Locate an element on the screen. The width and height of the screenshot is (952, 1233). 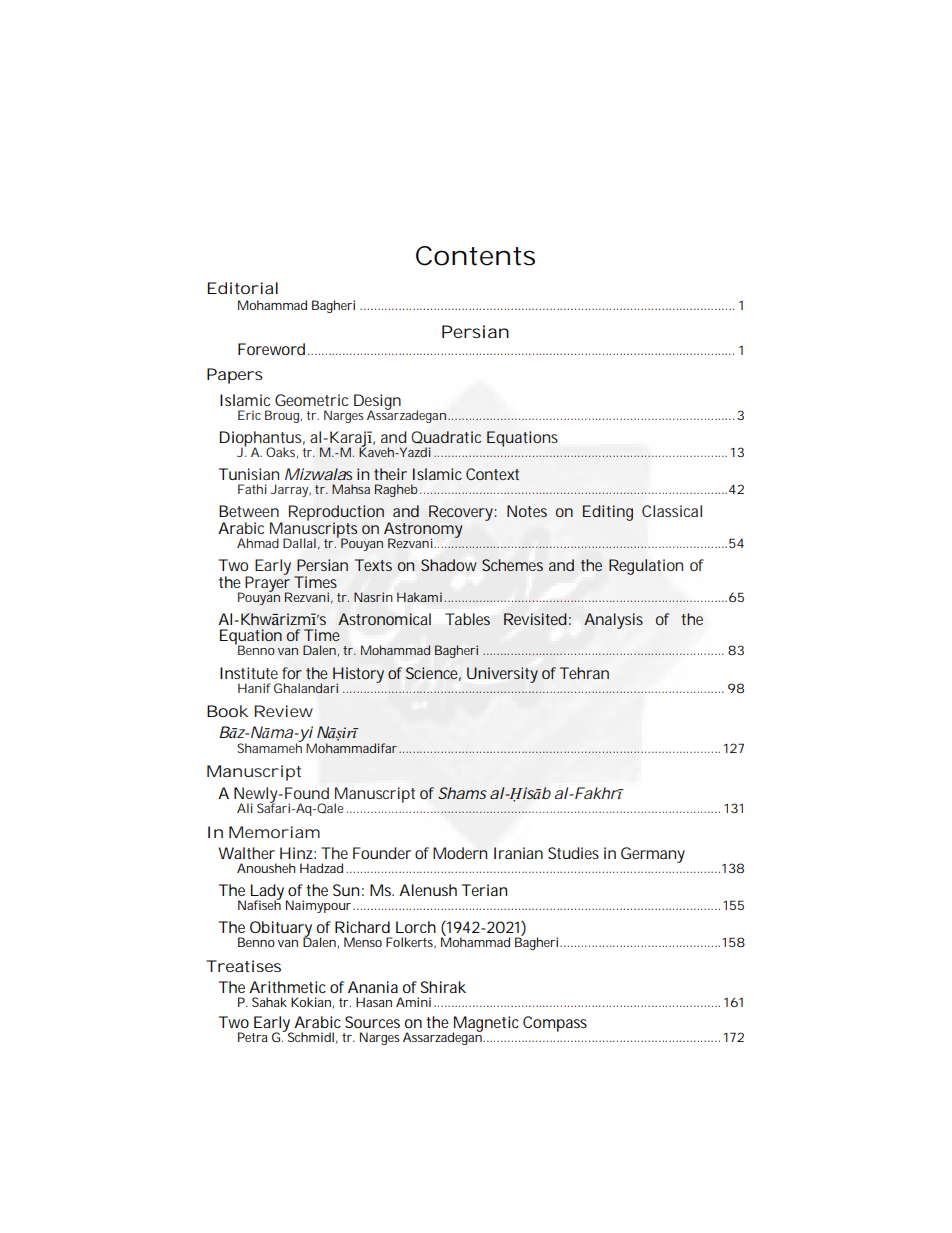
Editorial is located at coordinates (242, 288).
